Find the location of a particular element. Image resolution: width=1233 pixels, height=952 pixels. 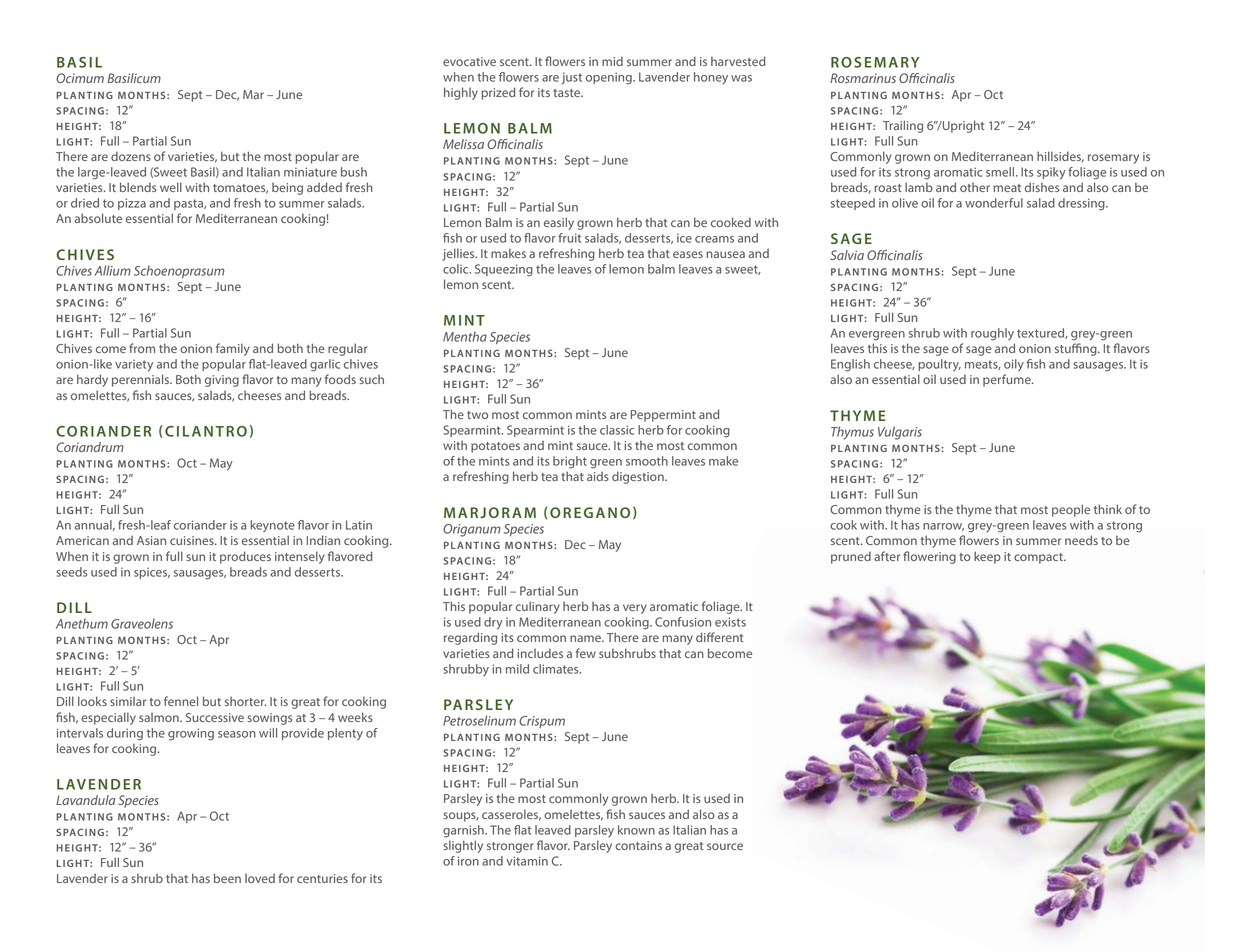

aids is located at coordinates (598, 476).
